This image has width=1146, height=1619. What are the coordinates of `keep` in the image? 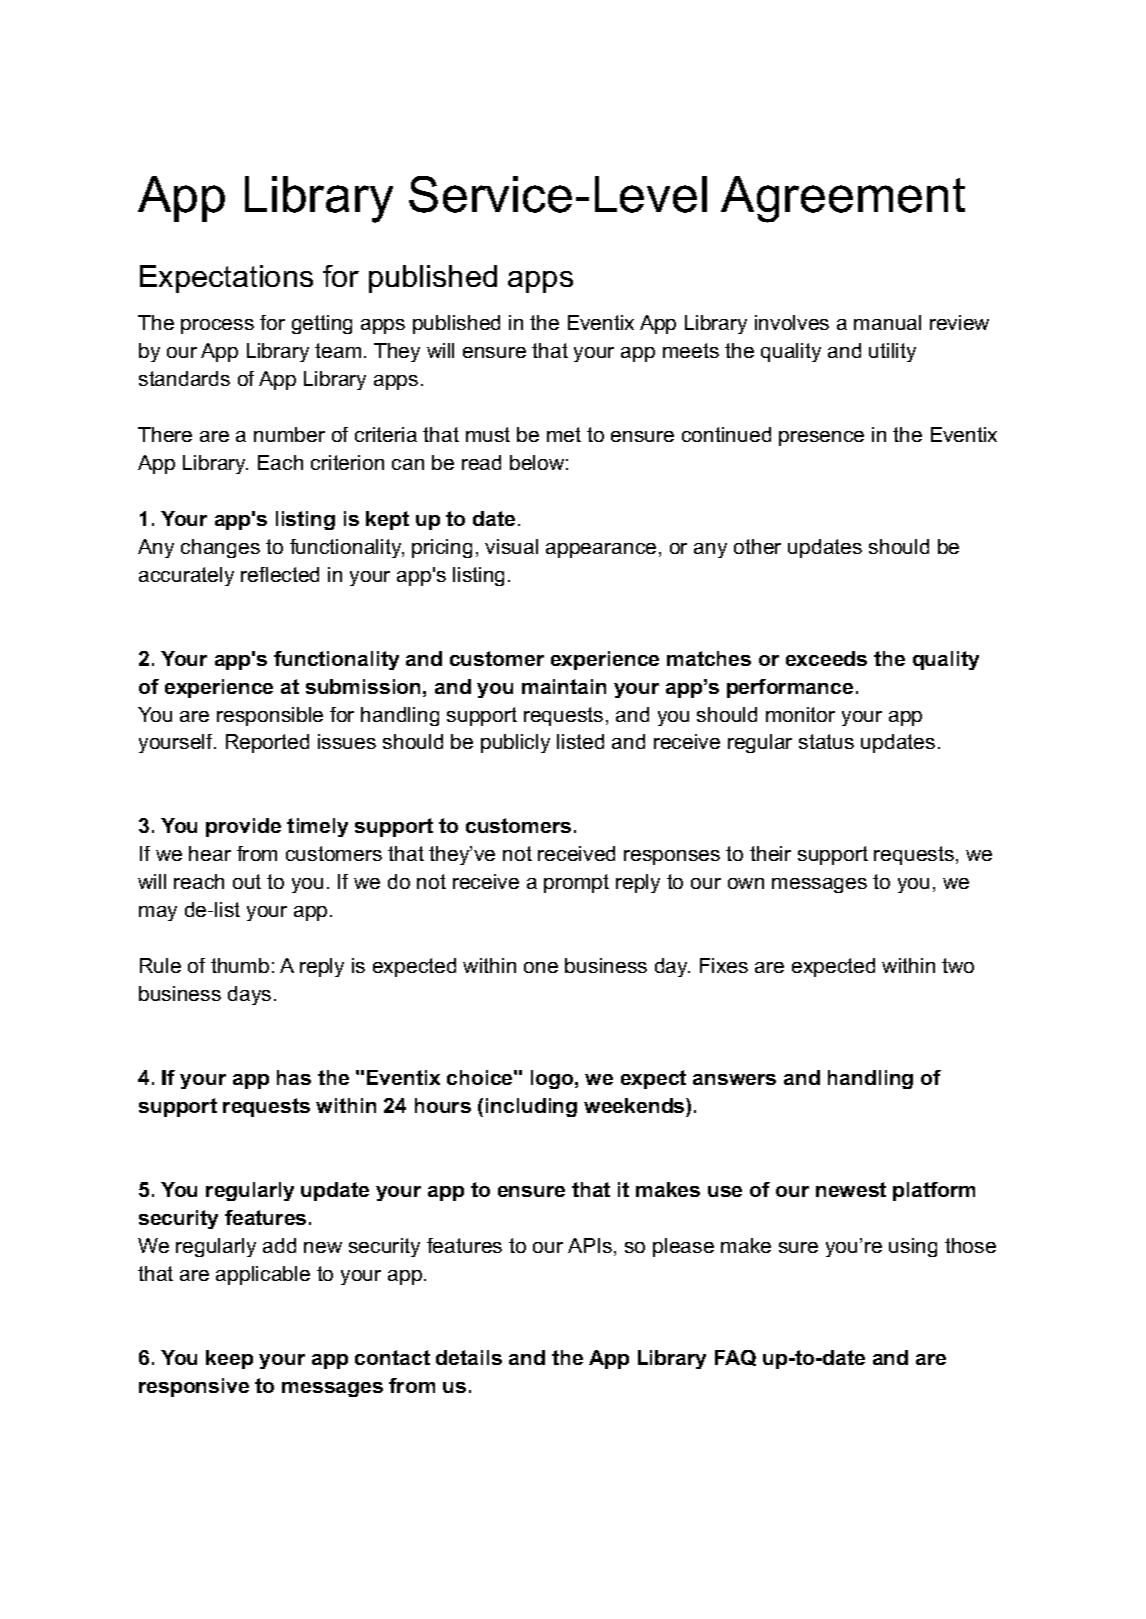 It's located at (229, 1359).
